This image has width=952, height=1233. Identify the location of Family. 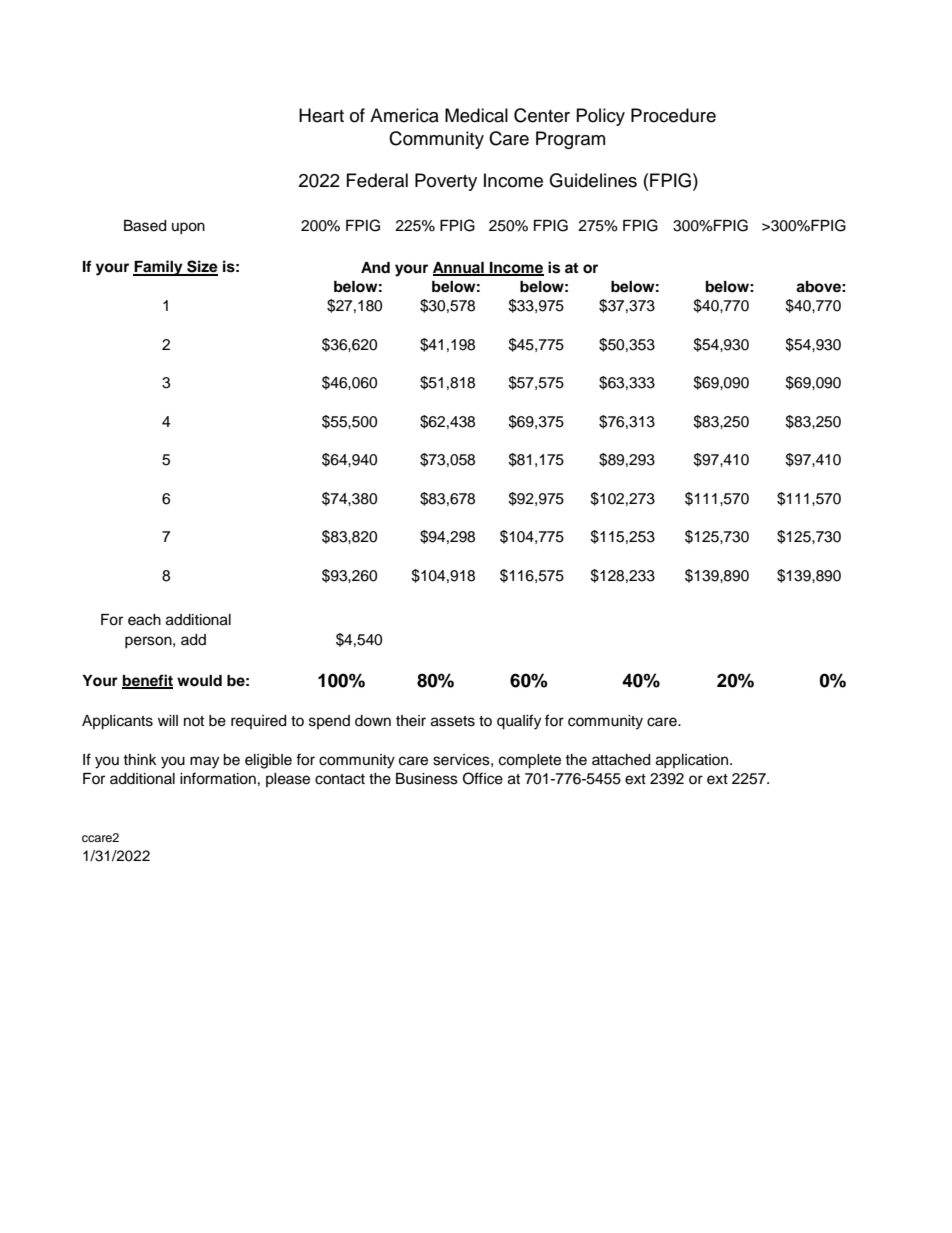
(159, 268).
